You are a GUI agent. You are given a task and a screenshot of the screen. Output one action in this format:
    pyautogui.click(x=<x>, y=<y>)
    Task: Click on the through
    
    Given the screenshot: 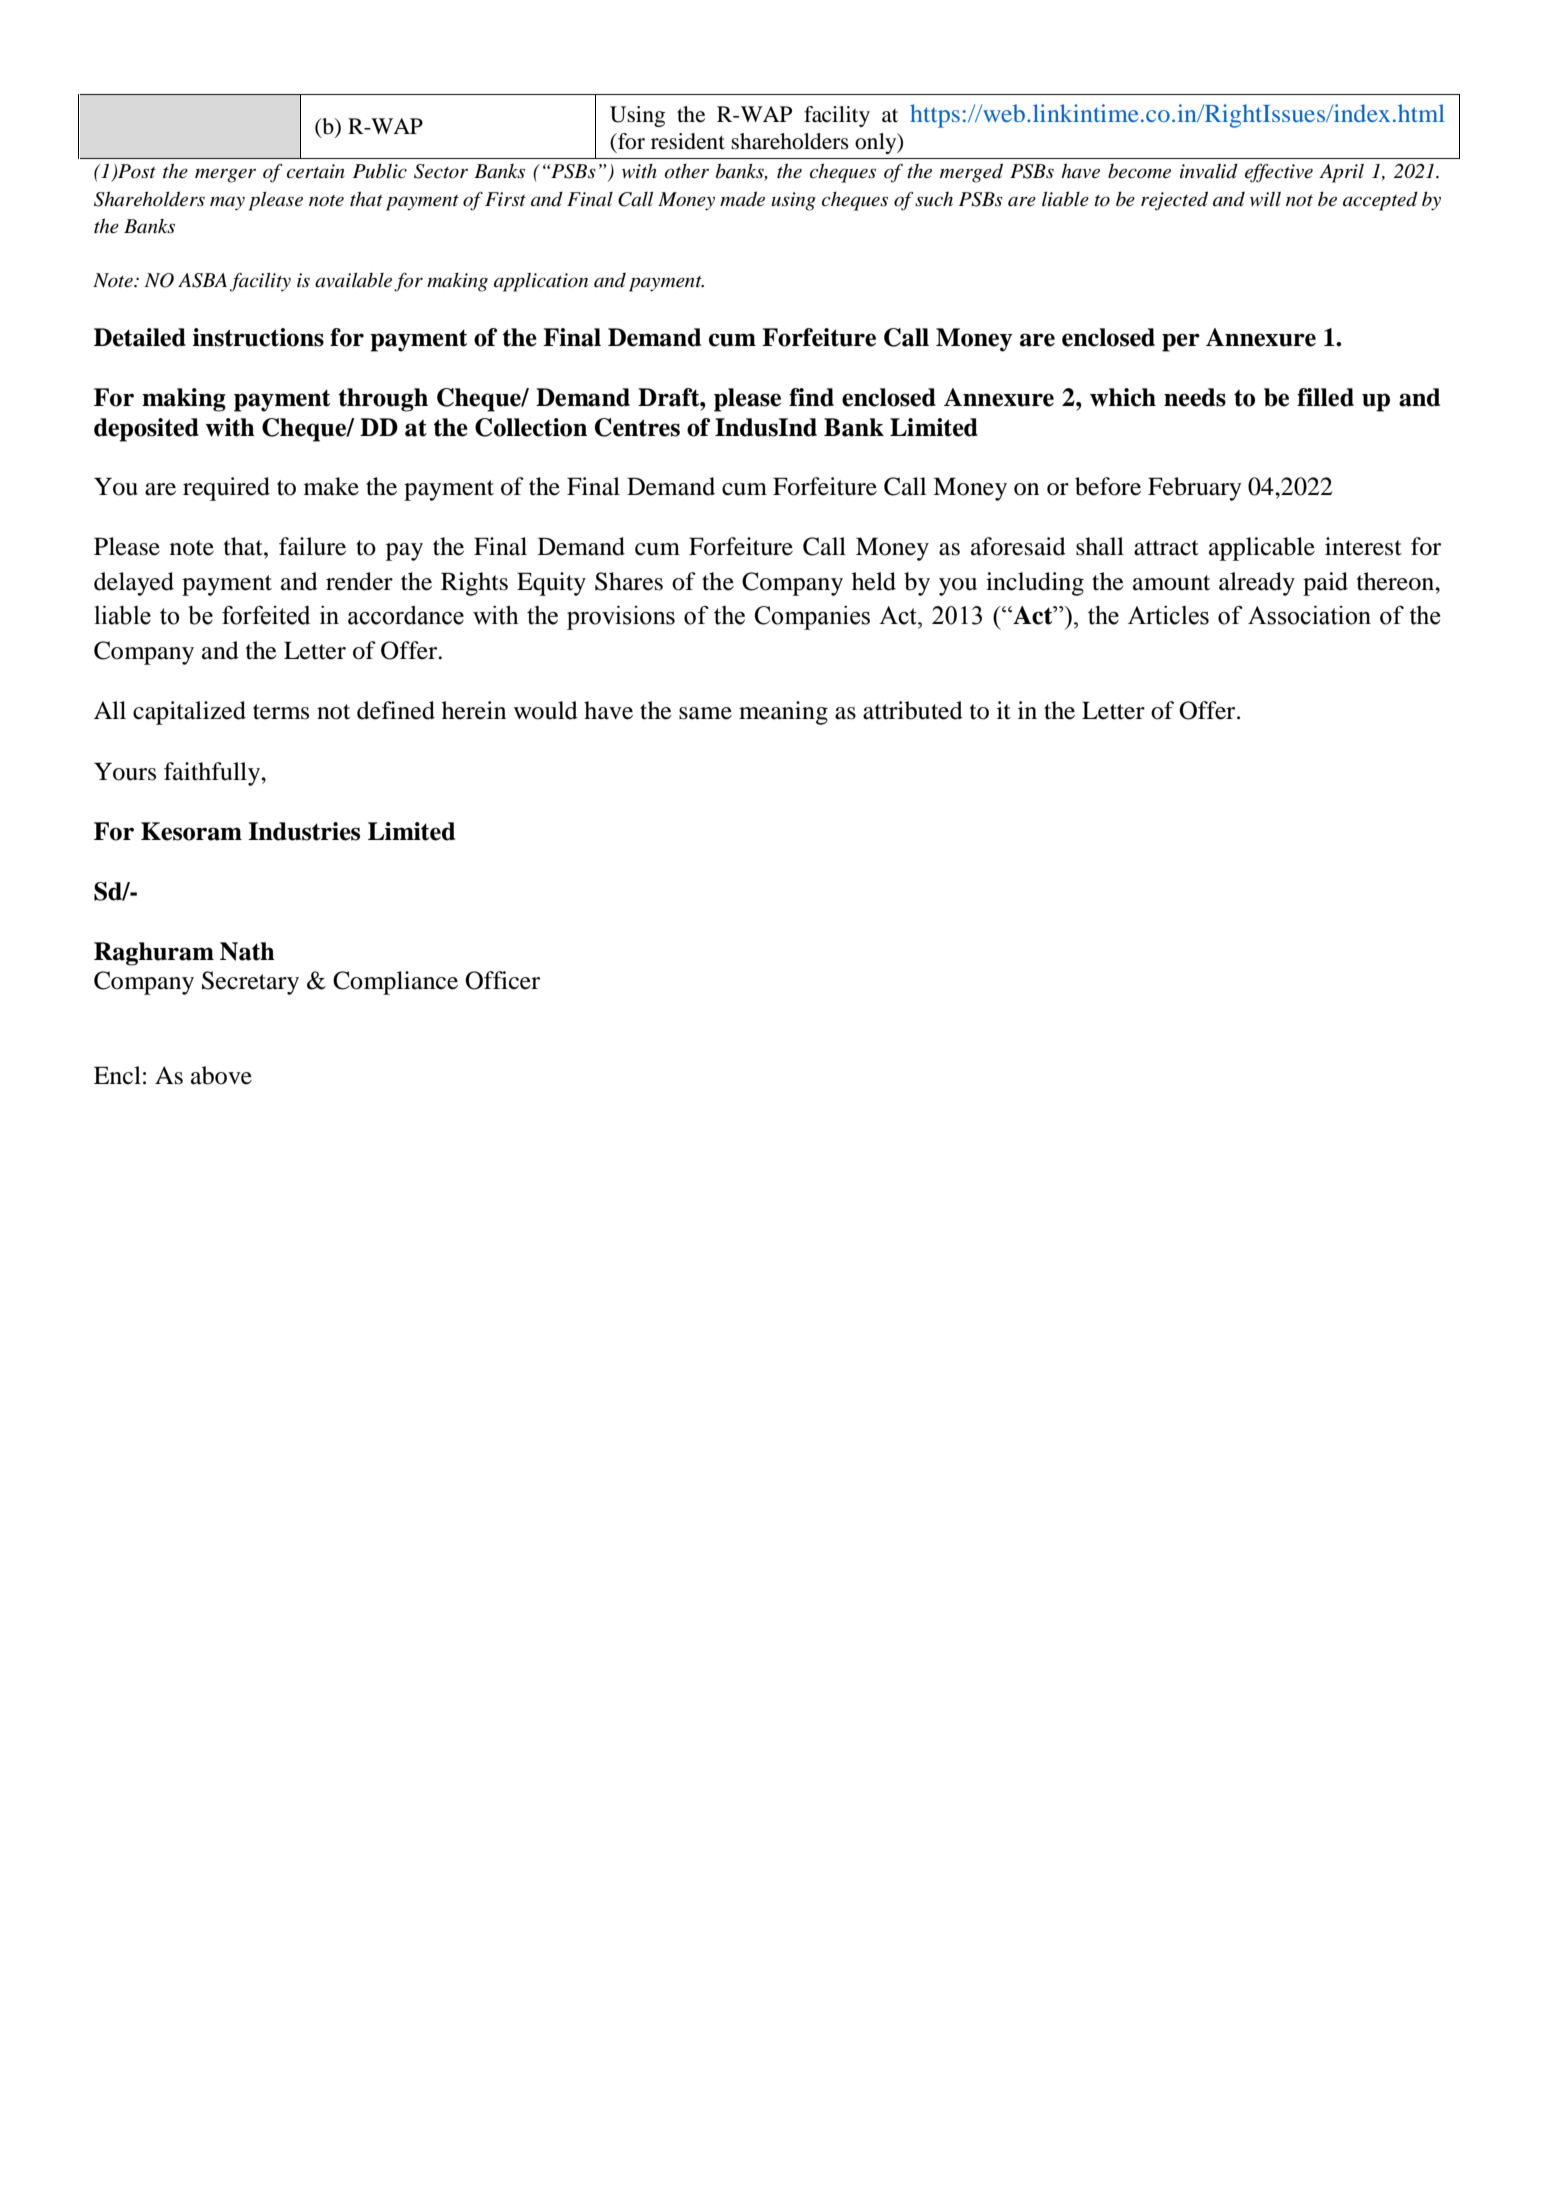 What is the action you would take?
    pyautogui.click(x=383, y=400)
